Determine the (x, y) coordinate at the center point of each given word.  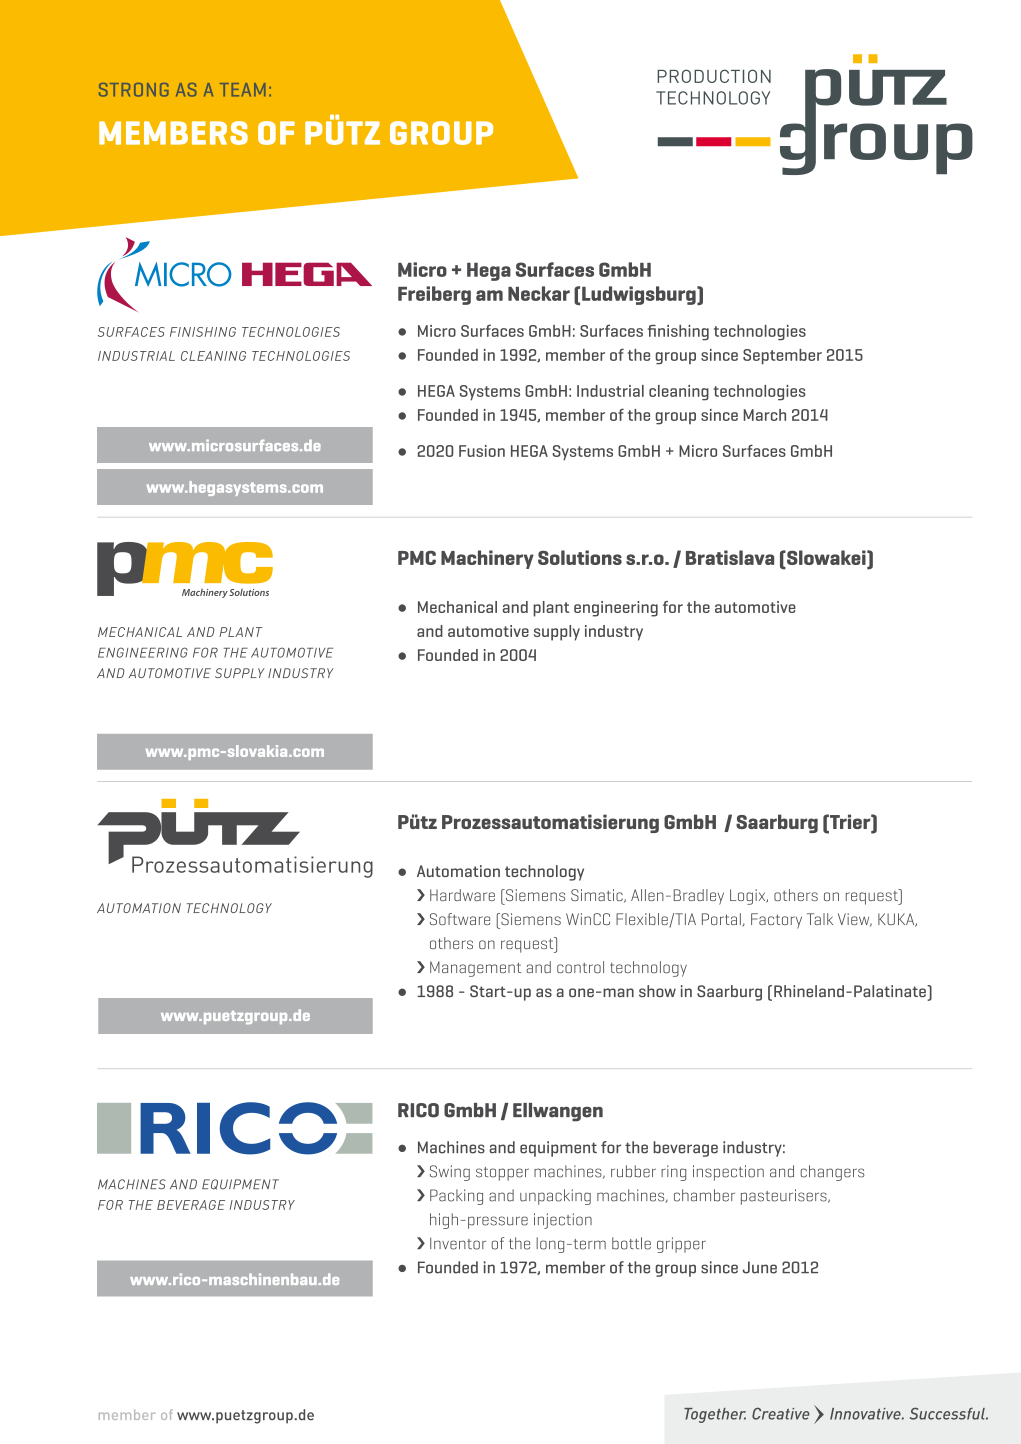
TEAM (242, 89)
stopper (502, 1174)
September (782, 357)
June (760, 1267)
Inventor (458, 1243)
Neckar (539, 293)
